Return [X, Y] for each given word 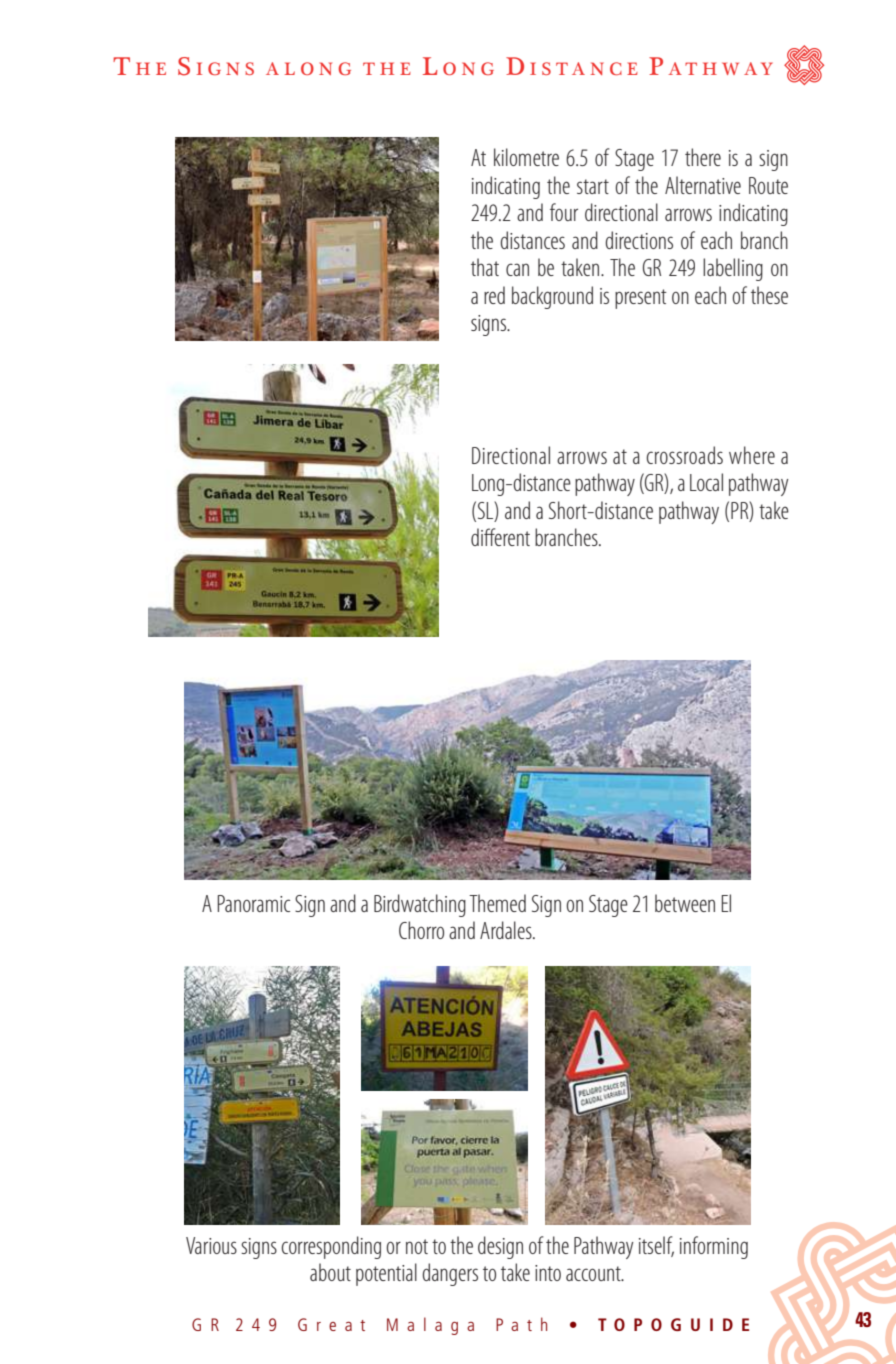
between [685, 903]
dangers [450, 1274]
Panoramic [253, 903]
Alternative [703, 185]
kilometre [526, 157]
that [485, 267]
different [500, 537]
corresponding [331, 1247]
